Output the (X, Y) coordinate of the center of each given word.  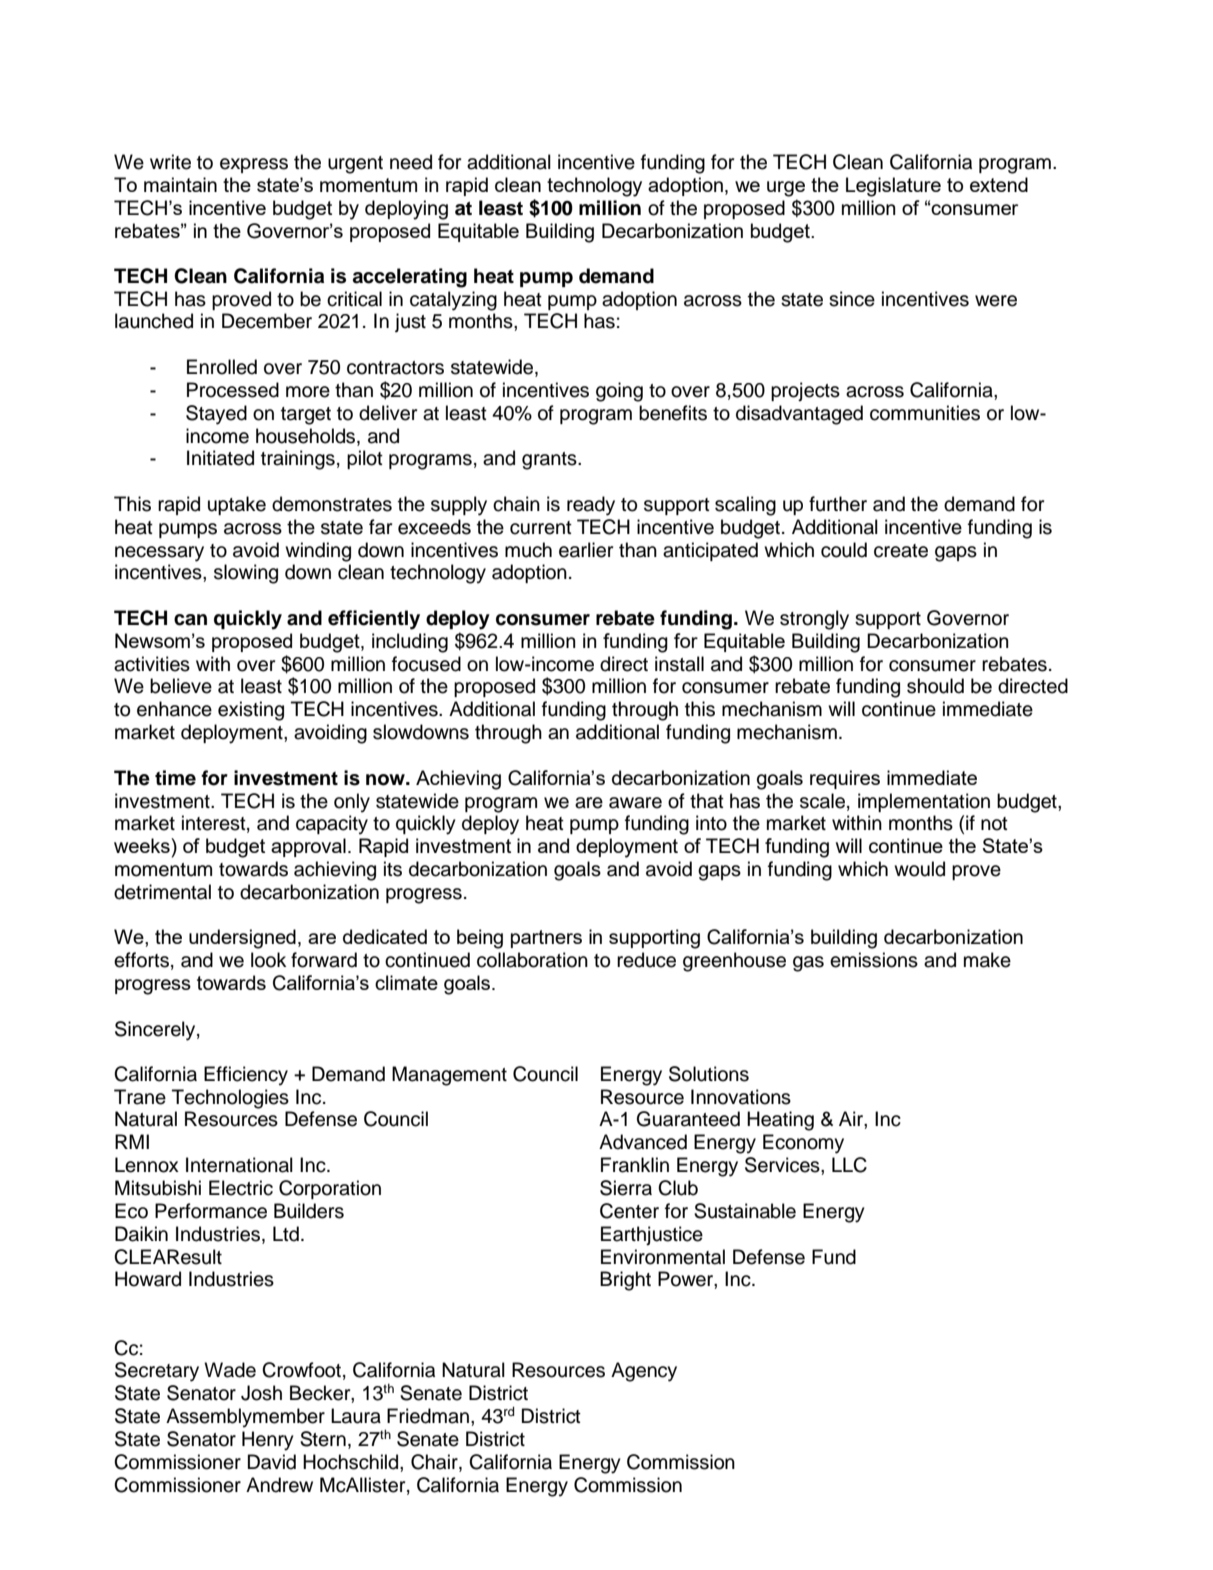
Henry (268, 1441)
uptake (237, 505)
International (239, 1165)
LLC (849, 1165)
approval (308, 847)
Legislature (893, 187)
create (901, 551)
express (254, 165)
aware (635, 803)
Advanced (643, 1142)
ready (591, 506)
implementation (924, 802)
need (411, 162)
